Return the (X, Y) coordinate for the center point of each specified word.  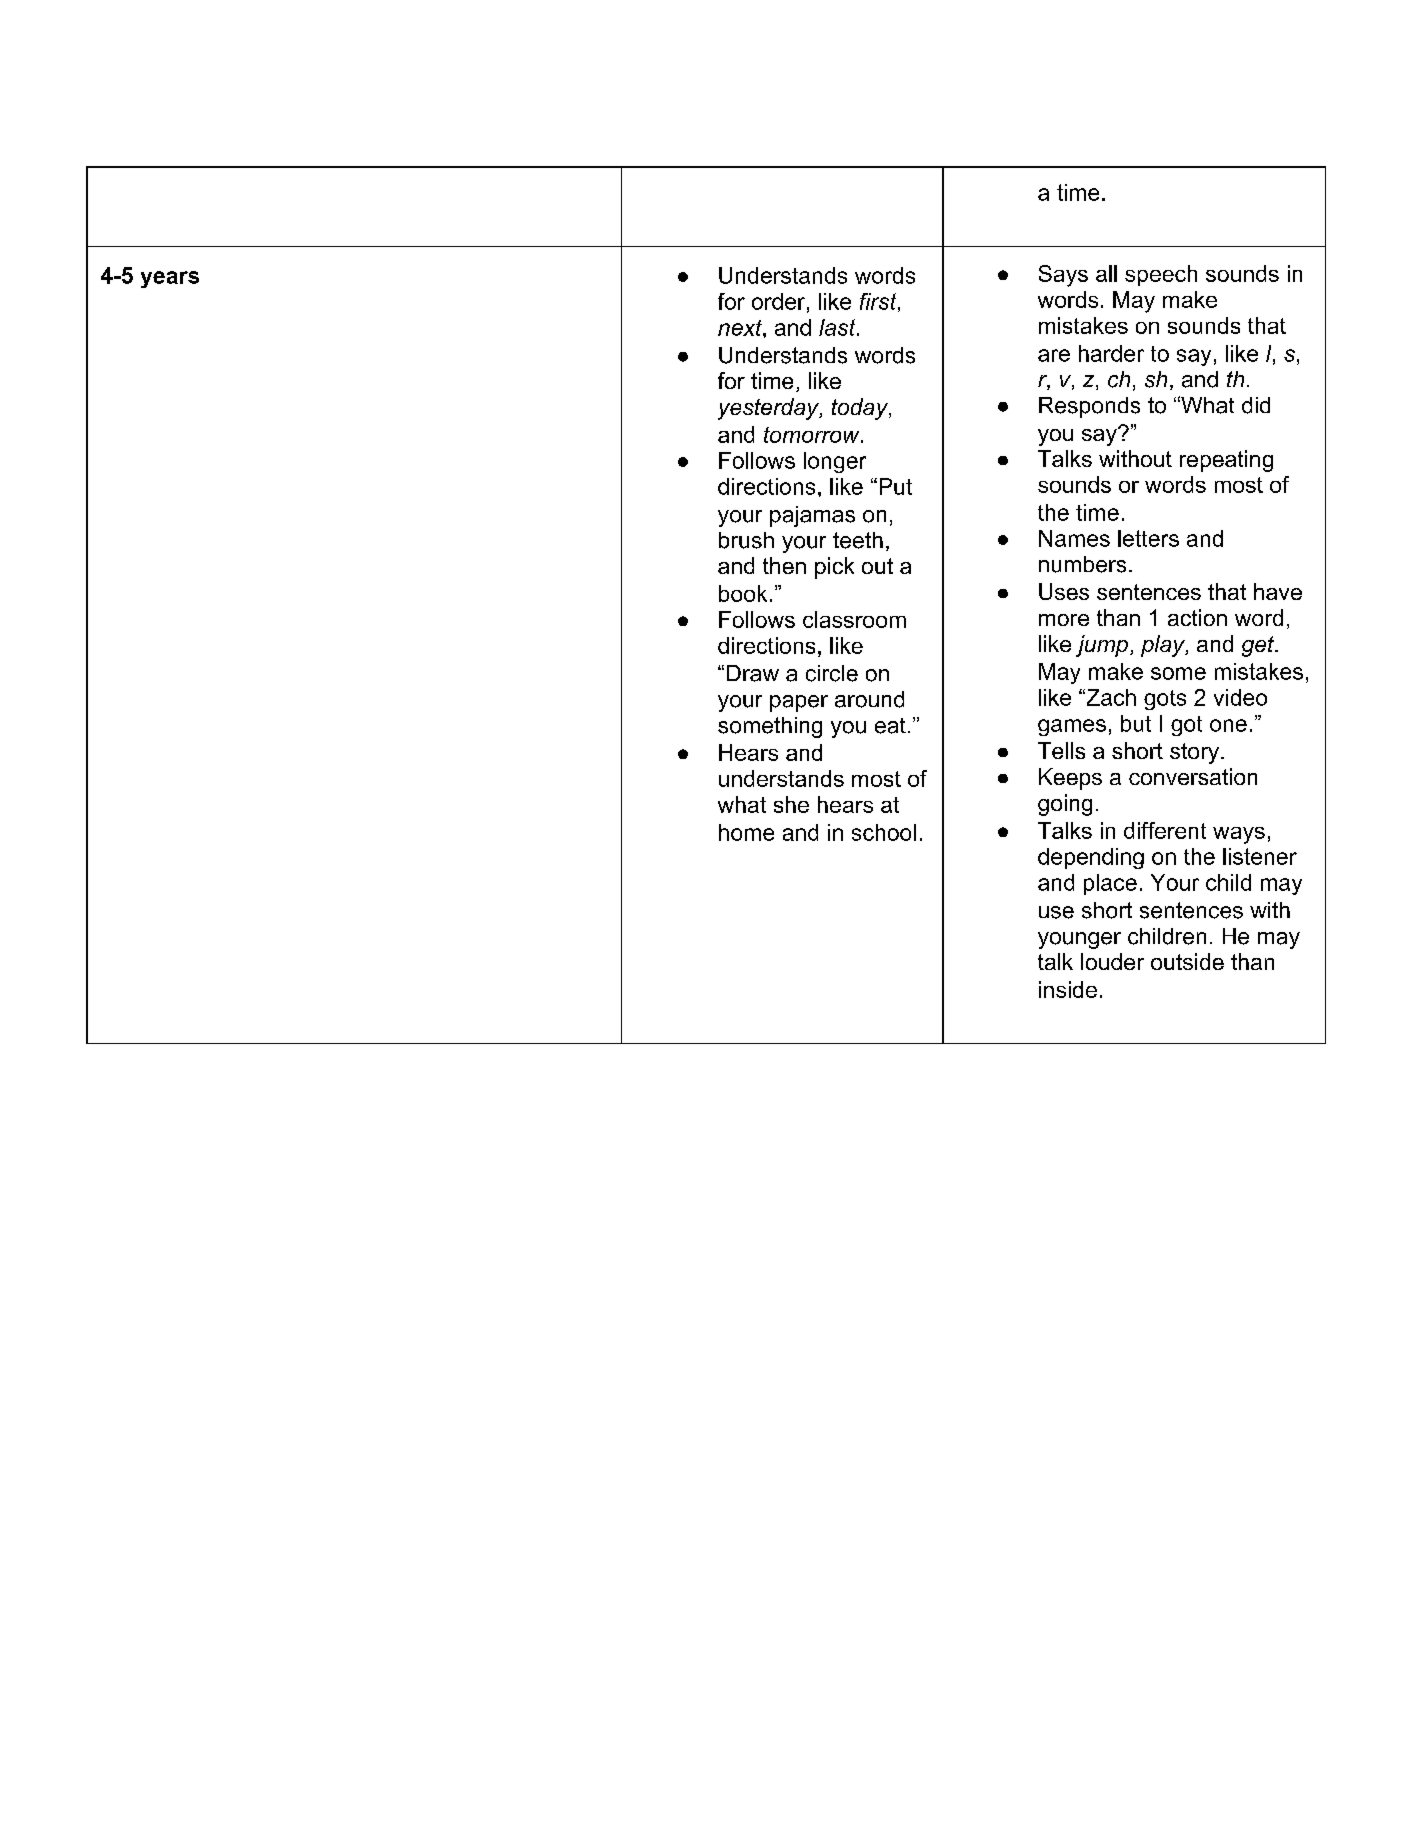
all (1106, 273)
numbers (1082, 564)
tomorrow (813, 435)
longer (835, 462)
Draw (753, 673)
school (884, 832)
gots (1165, 700)
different (1165, 830)
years (170, 279)
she (791, 804)
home (746, 832)
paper (799, 703)
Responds (1089, 407)
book (743, 593)
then (784, 565)
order (778, 301)
